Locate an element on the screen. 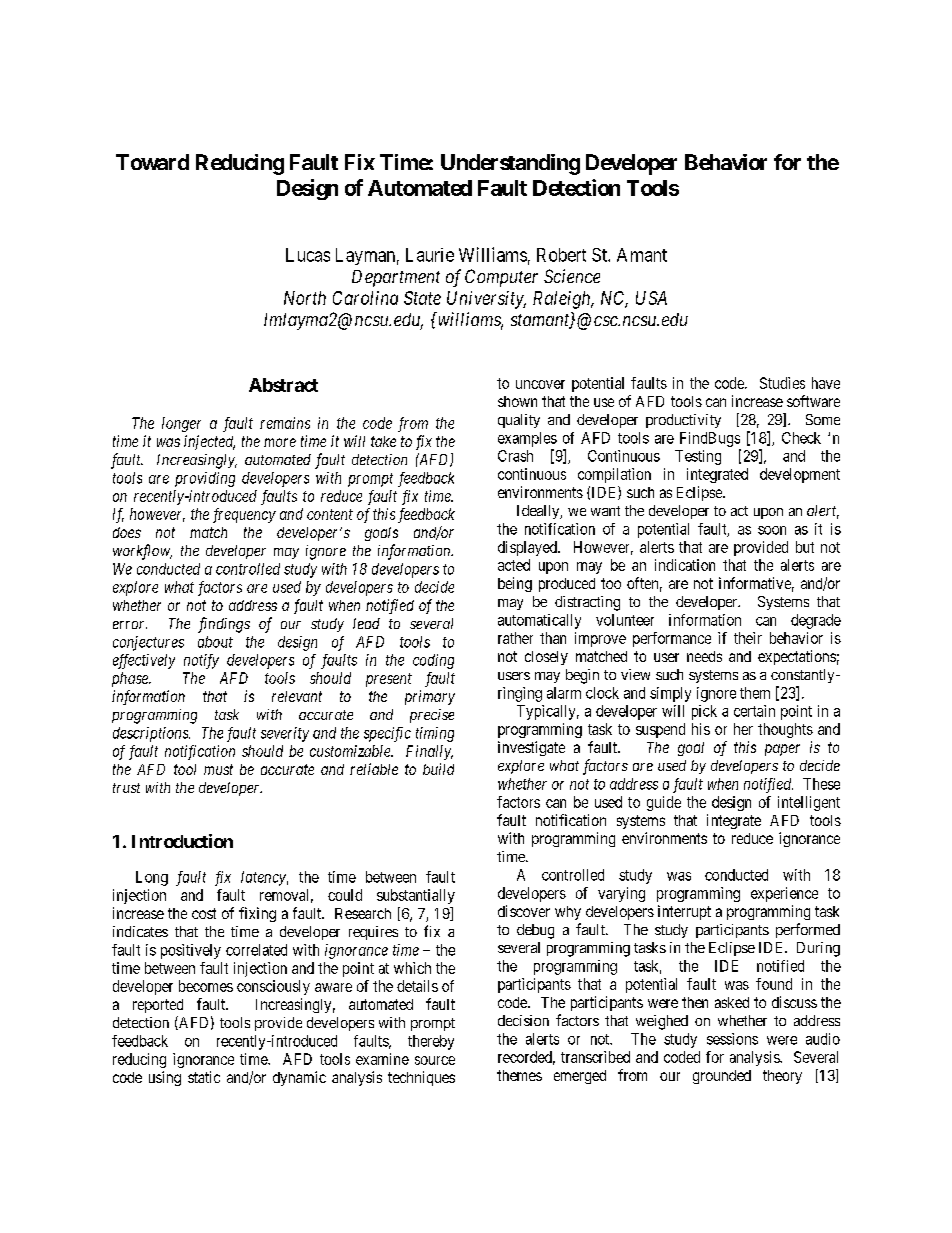 This screenshot has height=1233, width=952. static is located at coordinates (204, 1077).
